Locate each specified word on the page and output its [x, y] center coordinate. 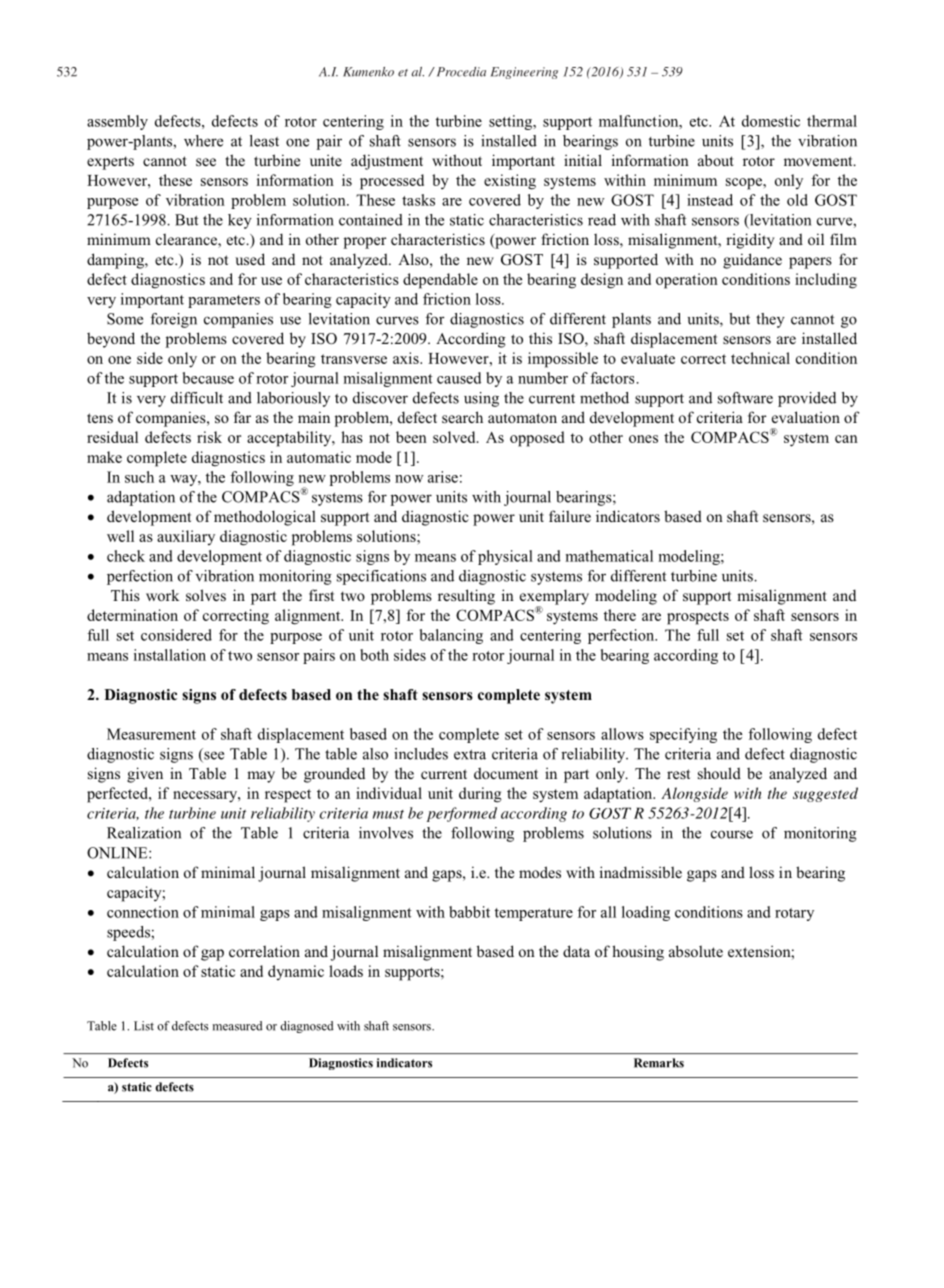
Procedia [460, 72]
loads [346, 971]
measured [238, 1026]
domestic [771, 121]
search [462, 417]
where [203, 141]
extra [470, 755]
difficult [197, 398]
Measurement [151, 734]
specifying [683, 735]
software [745, 398]
